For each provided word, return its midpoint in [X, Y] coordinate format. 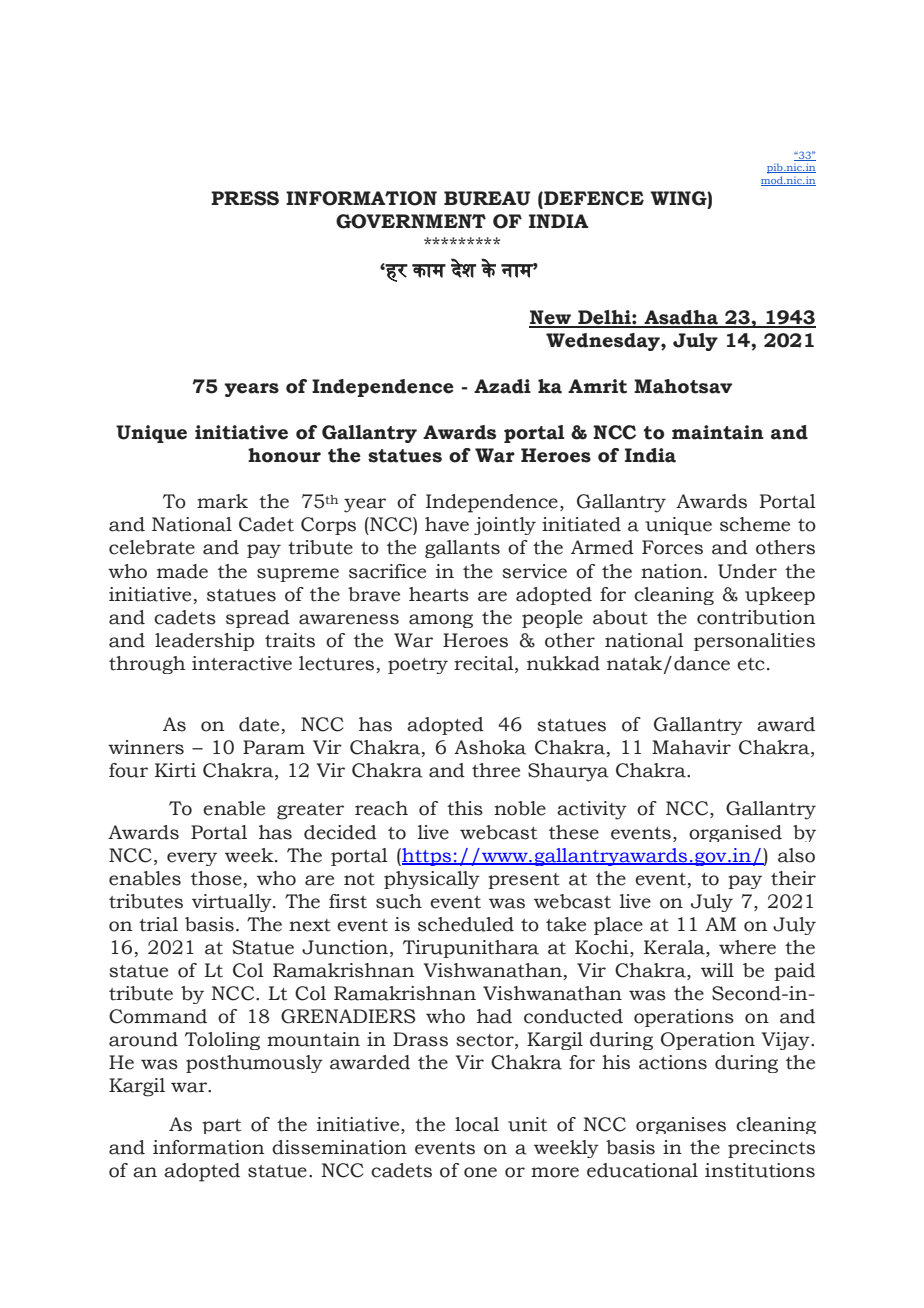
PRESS [245, 198]
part [221, 1126]
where [747, 947]
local [477, 1124]
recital [485, 664]
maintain [718, 432]
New [551, 318]
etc [751, 664]
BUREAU [487, 198]
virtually [233, 903]
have [447, 524]
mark [222, 501]
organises [681, 1125]
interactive [242, 663]
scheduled [466, 924]
